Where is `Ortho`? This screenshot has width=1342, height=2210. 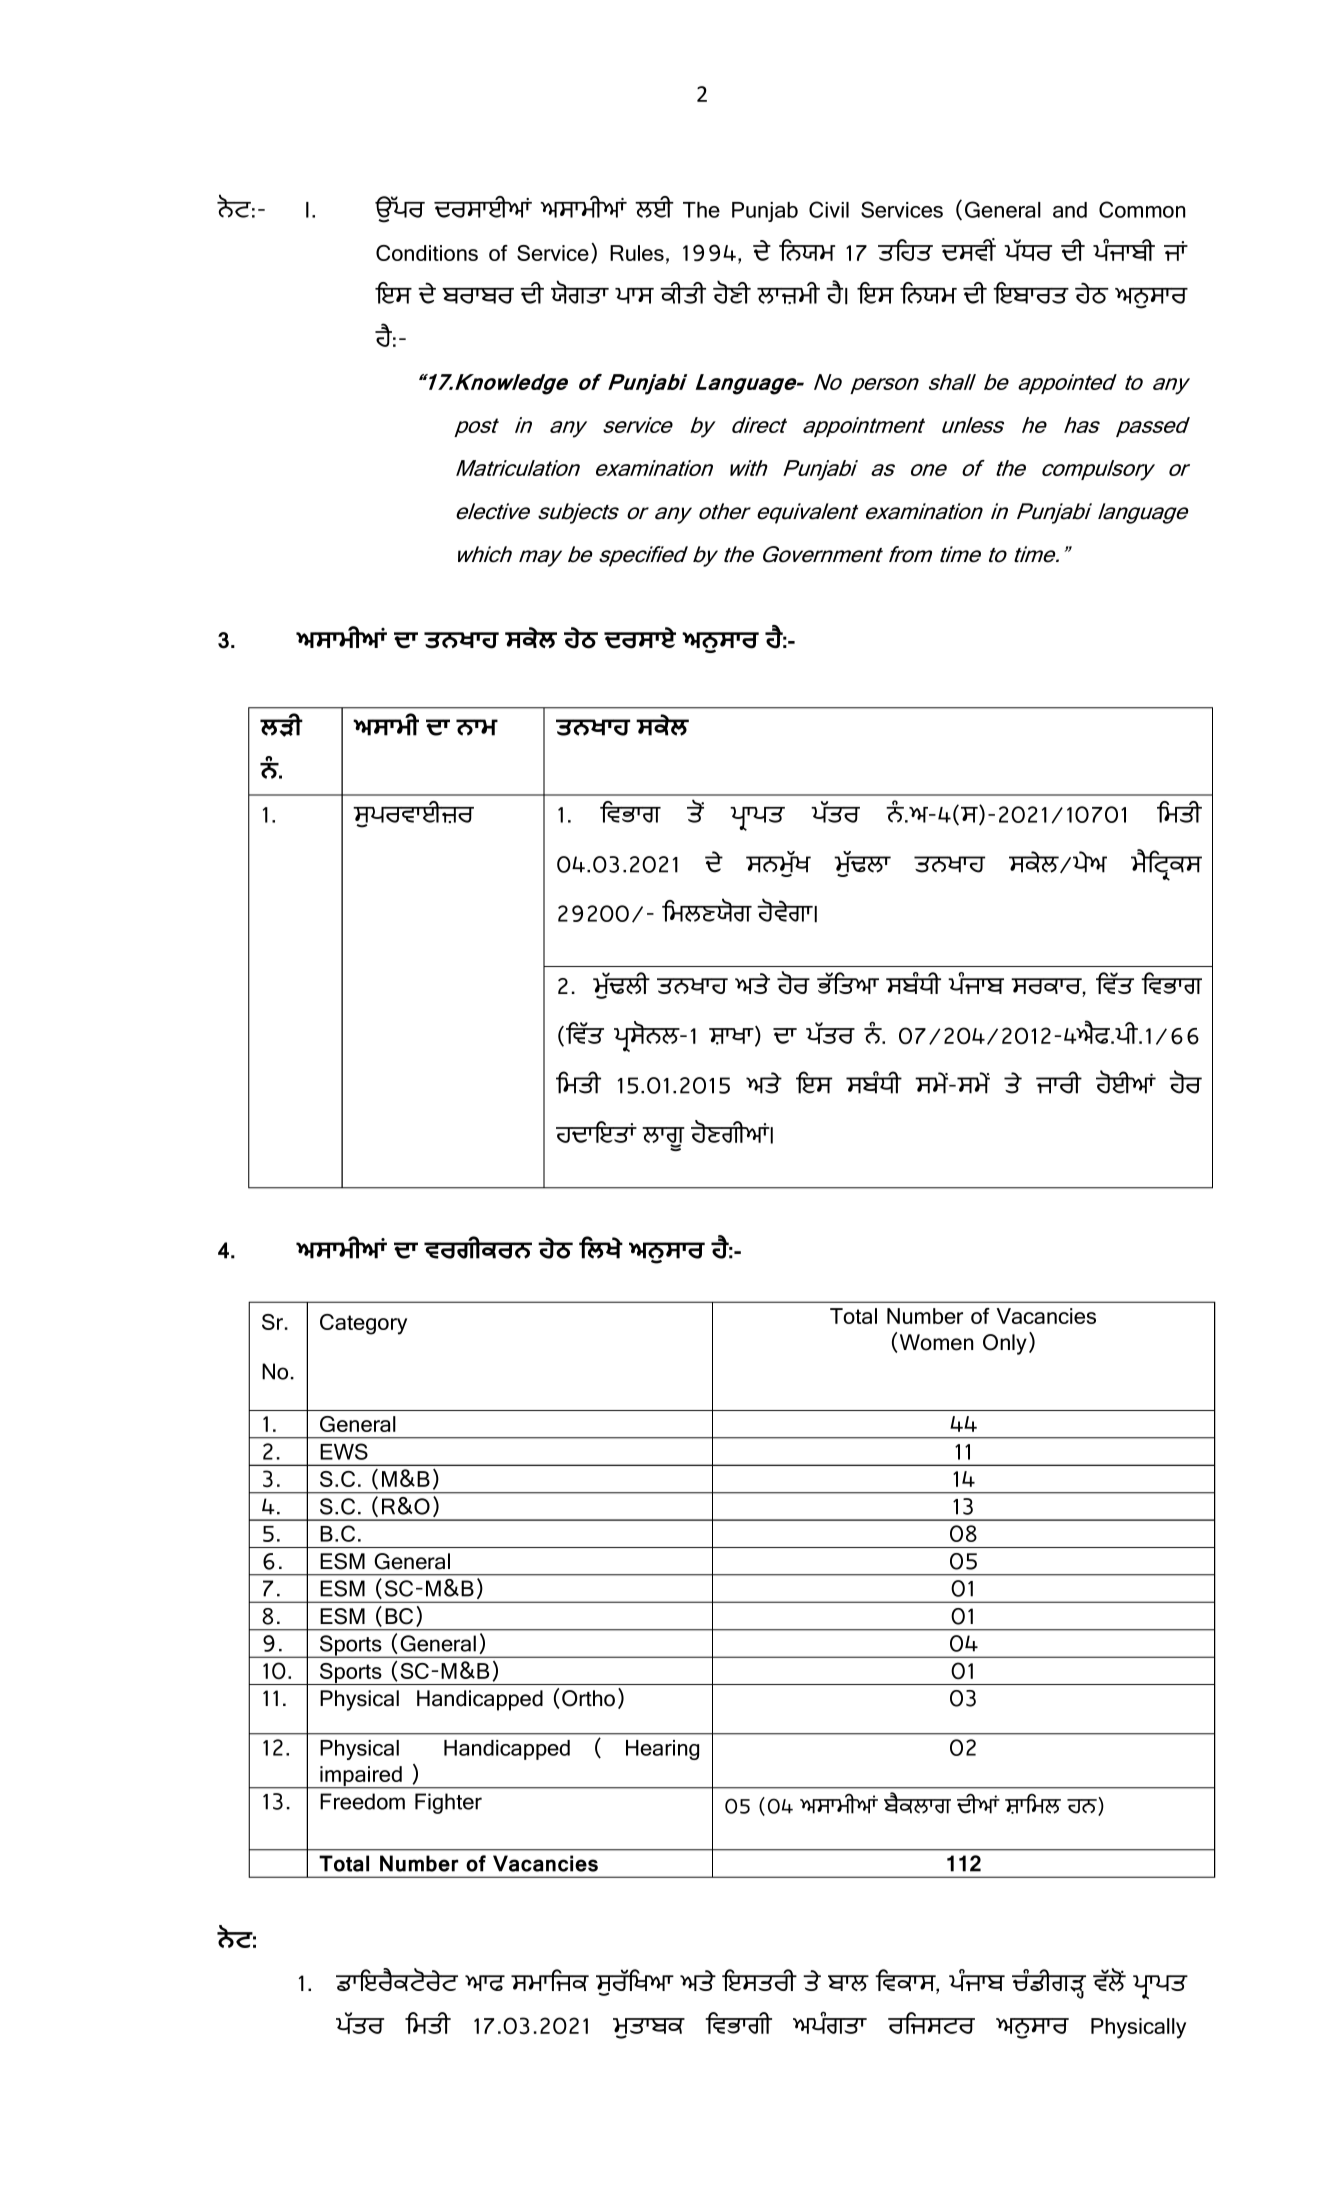
Ortho is located at coordinates (588, 1698).
